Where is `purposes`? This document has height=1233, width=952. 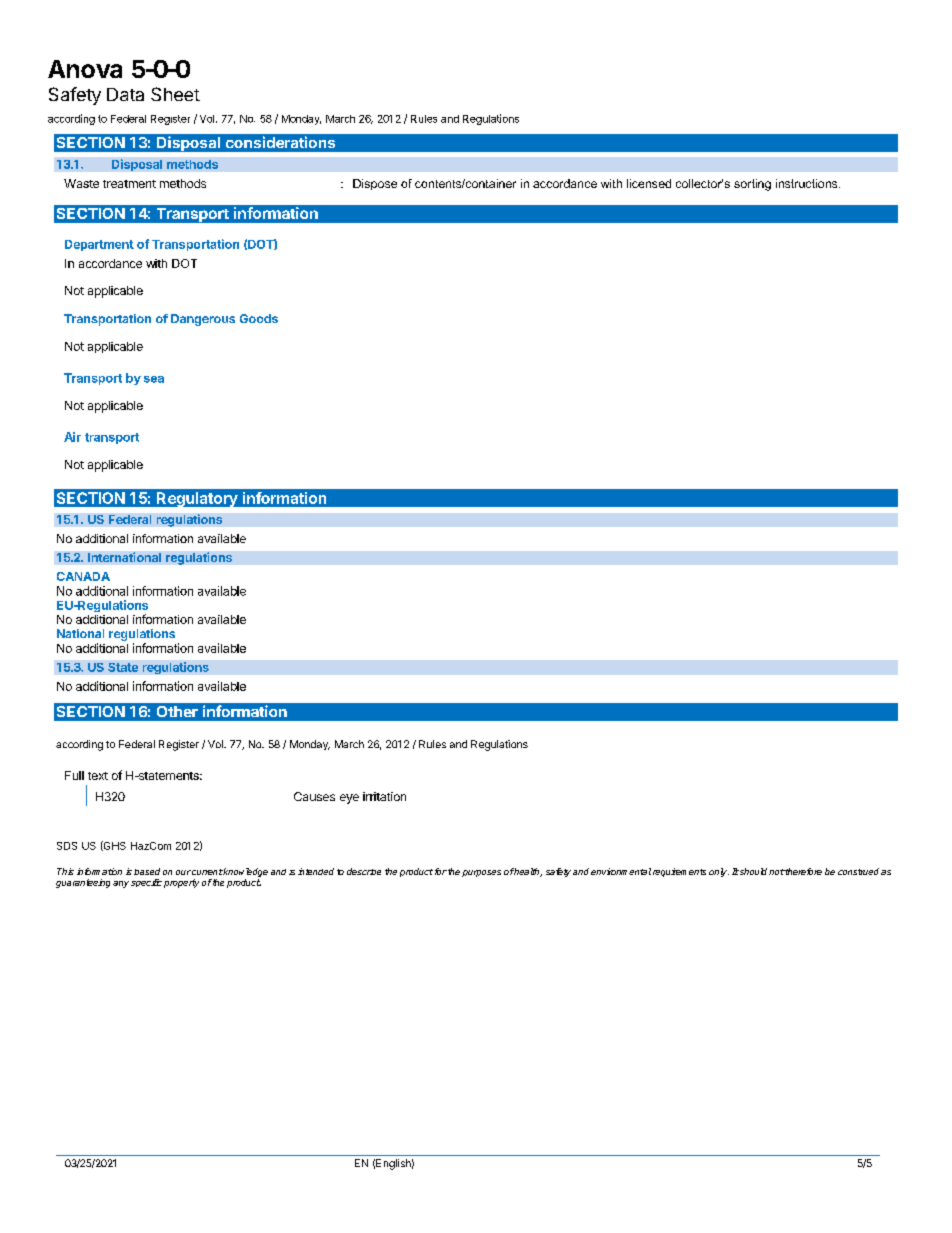 purposes is located at coordinates (481, 873).
